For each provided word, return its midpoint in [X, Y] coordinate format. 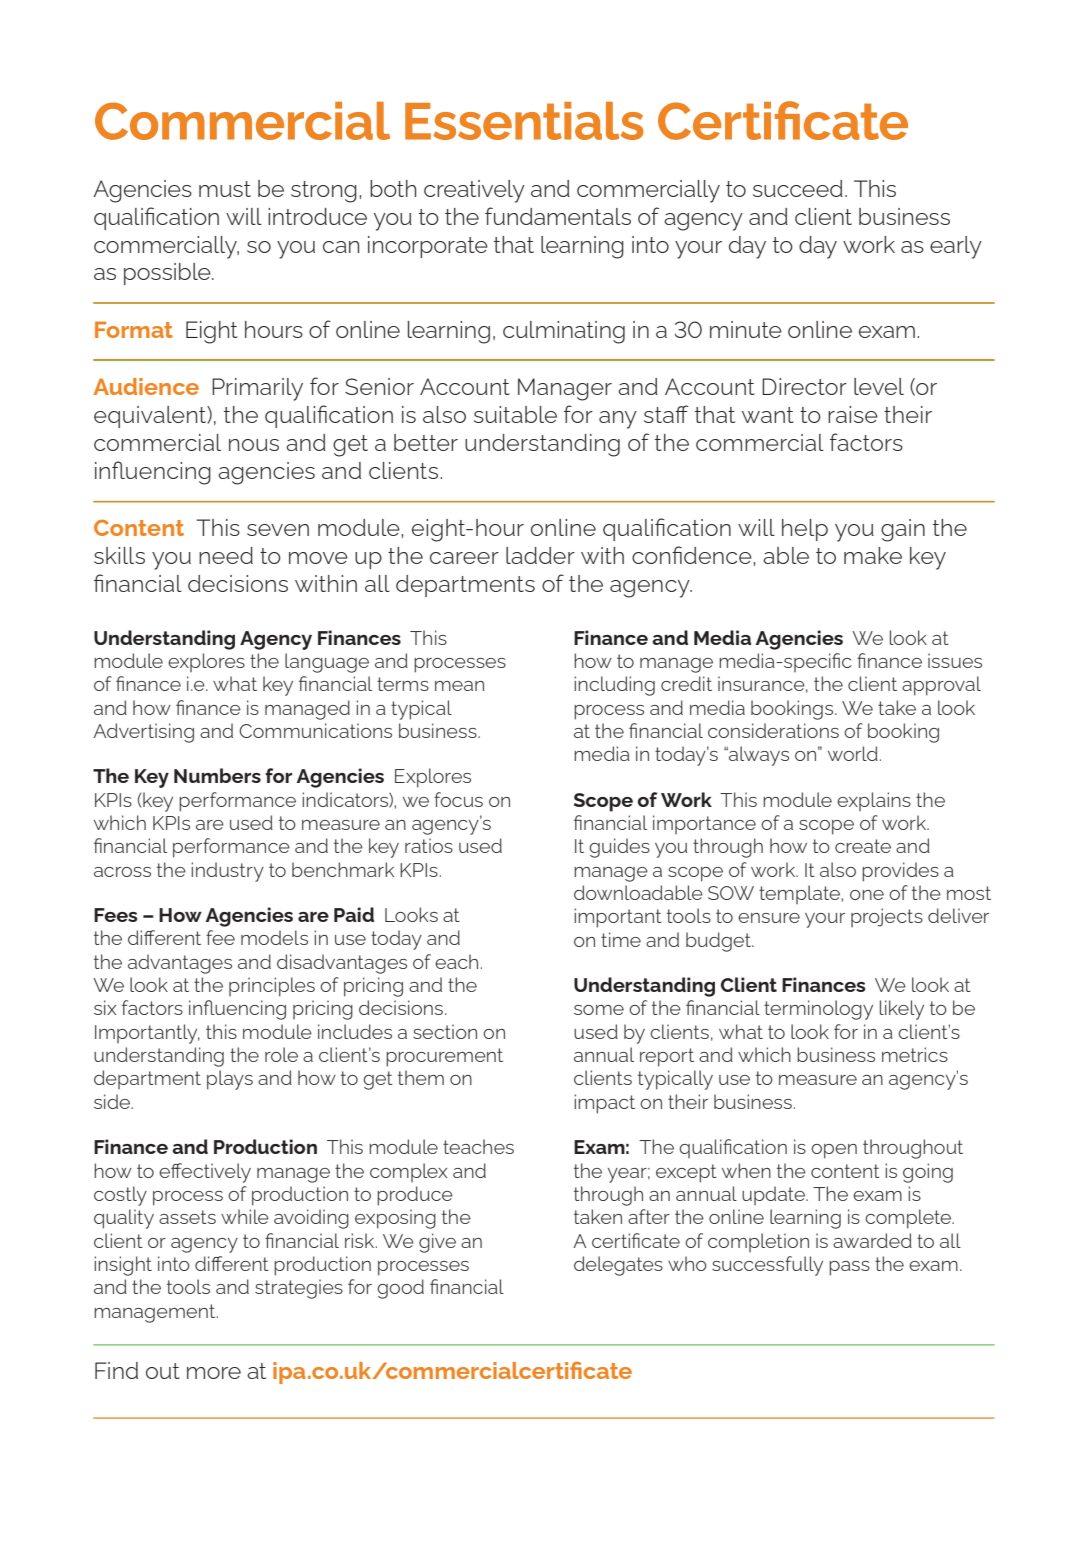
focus [458, 799]
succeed [798, 188]
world [853, 753]
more [214, 1373]
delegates [618, 1266]
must [225, 189]
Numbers [217, 775]
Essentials [524, 121]
